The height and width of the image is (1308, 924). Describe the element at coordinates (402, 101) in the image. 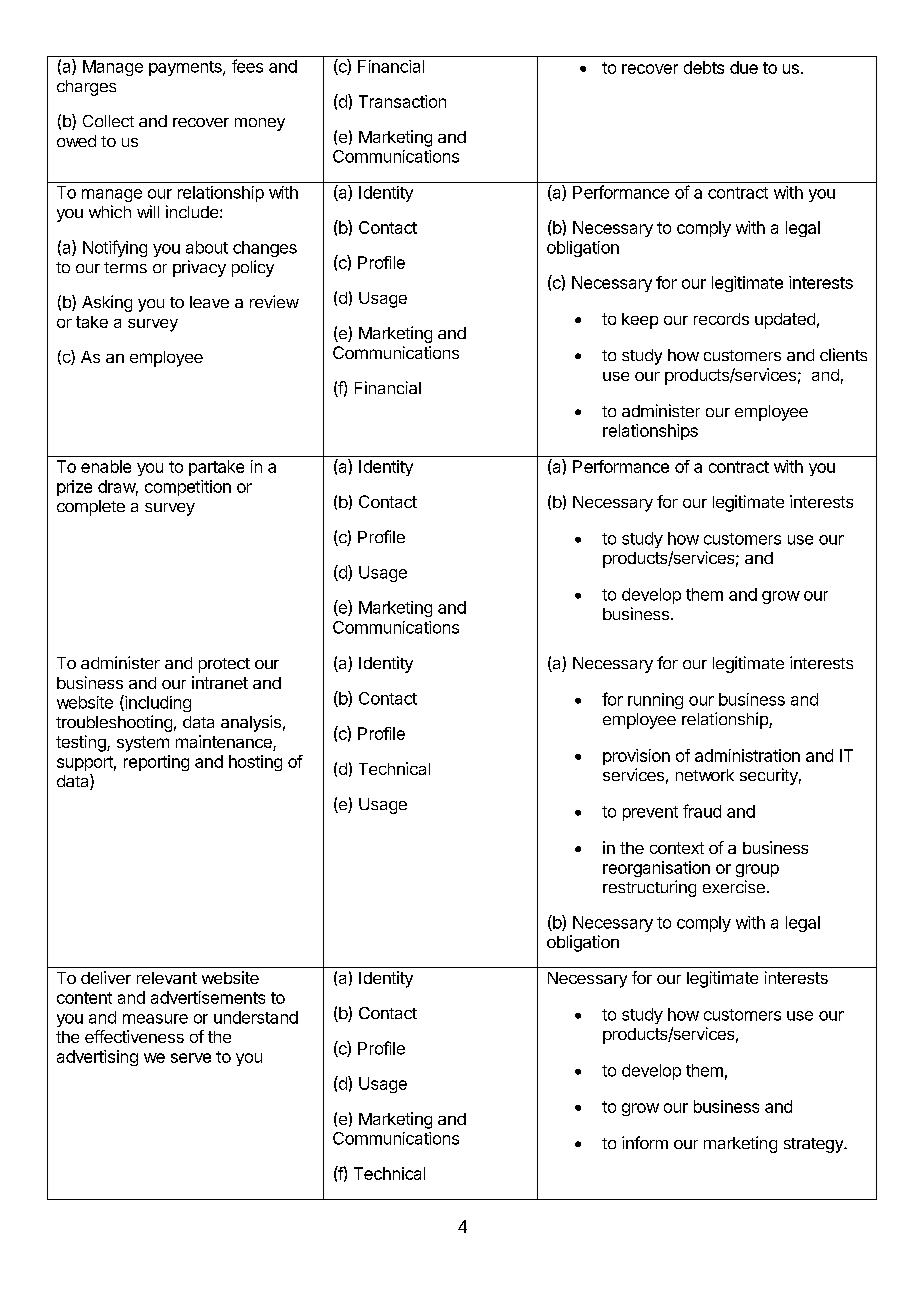

I see `Transaction` at that location.
